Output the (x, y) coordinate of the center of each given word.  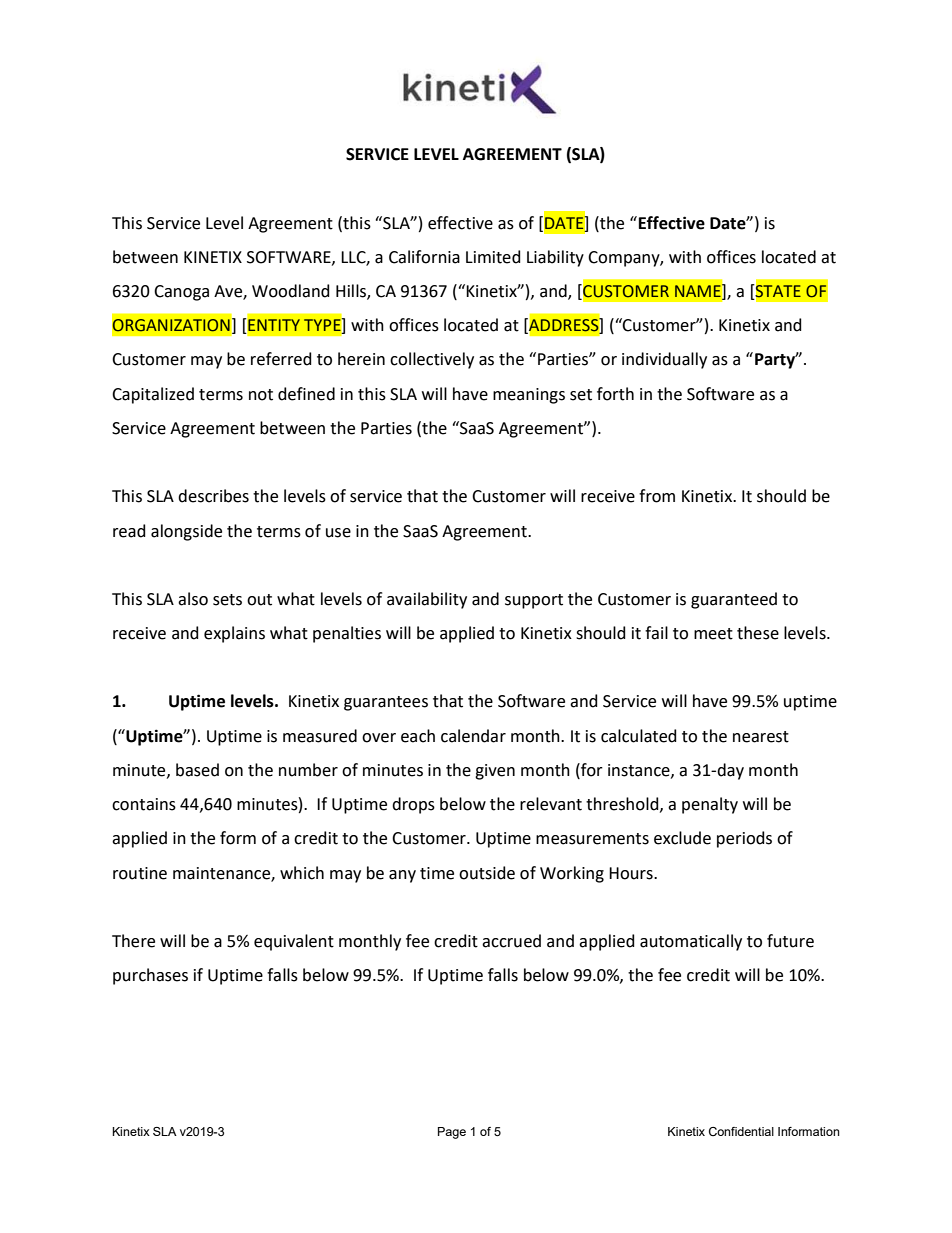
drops (413, 805)
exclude (682, 838)
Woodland (291, 291)
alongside (186, 532)
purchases (150, 976)
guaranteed (734, 600)
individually (664, 360)
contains (144, 804)
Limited (493, 257)
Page (452, 1133)
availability (427, 600)
